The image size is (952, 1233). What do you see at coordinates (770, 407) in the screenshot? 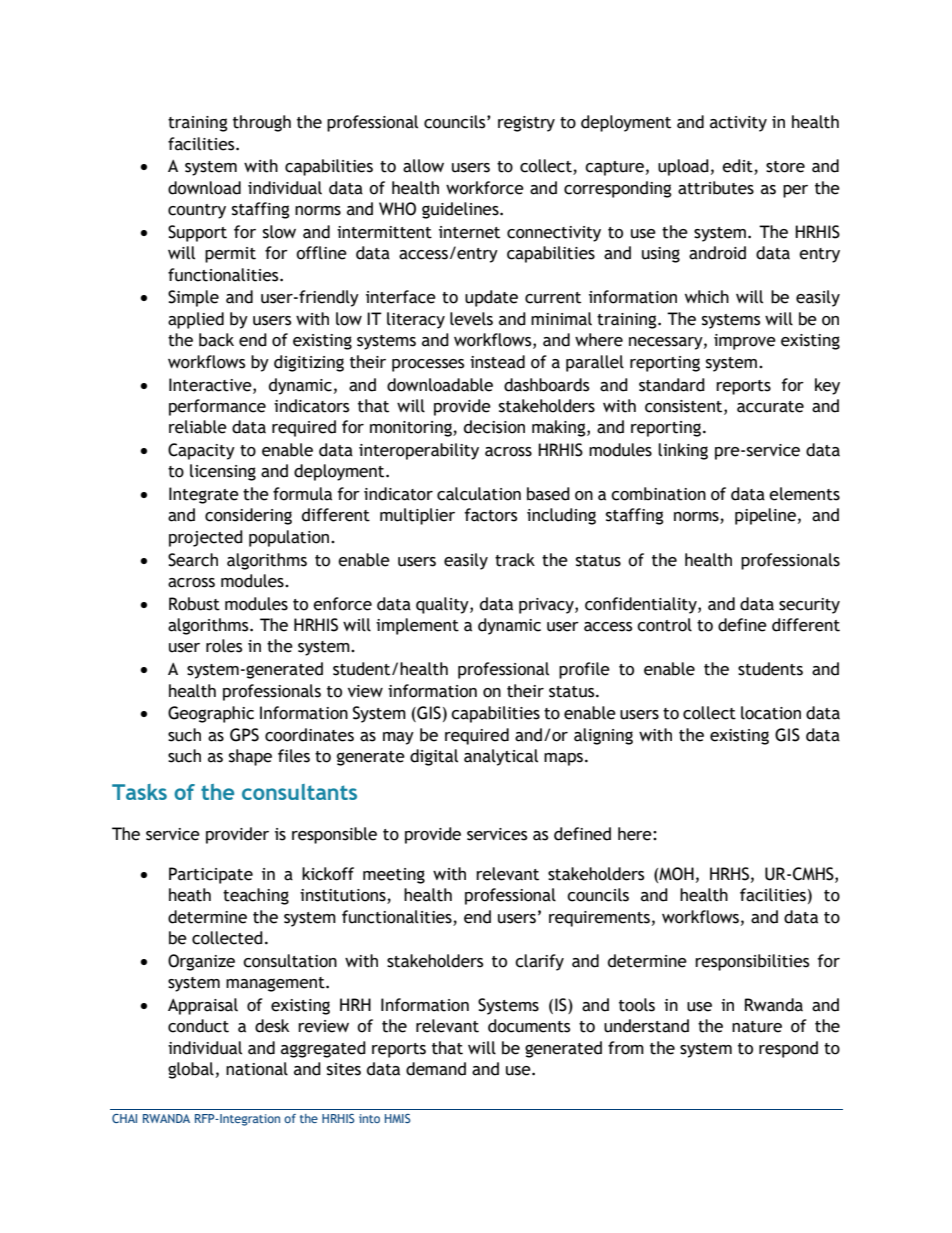
I see `accurate` at bounding box center [770, 407].
